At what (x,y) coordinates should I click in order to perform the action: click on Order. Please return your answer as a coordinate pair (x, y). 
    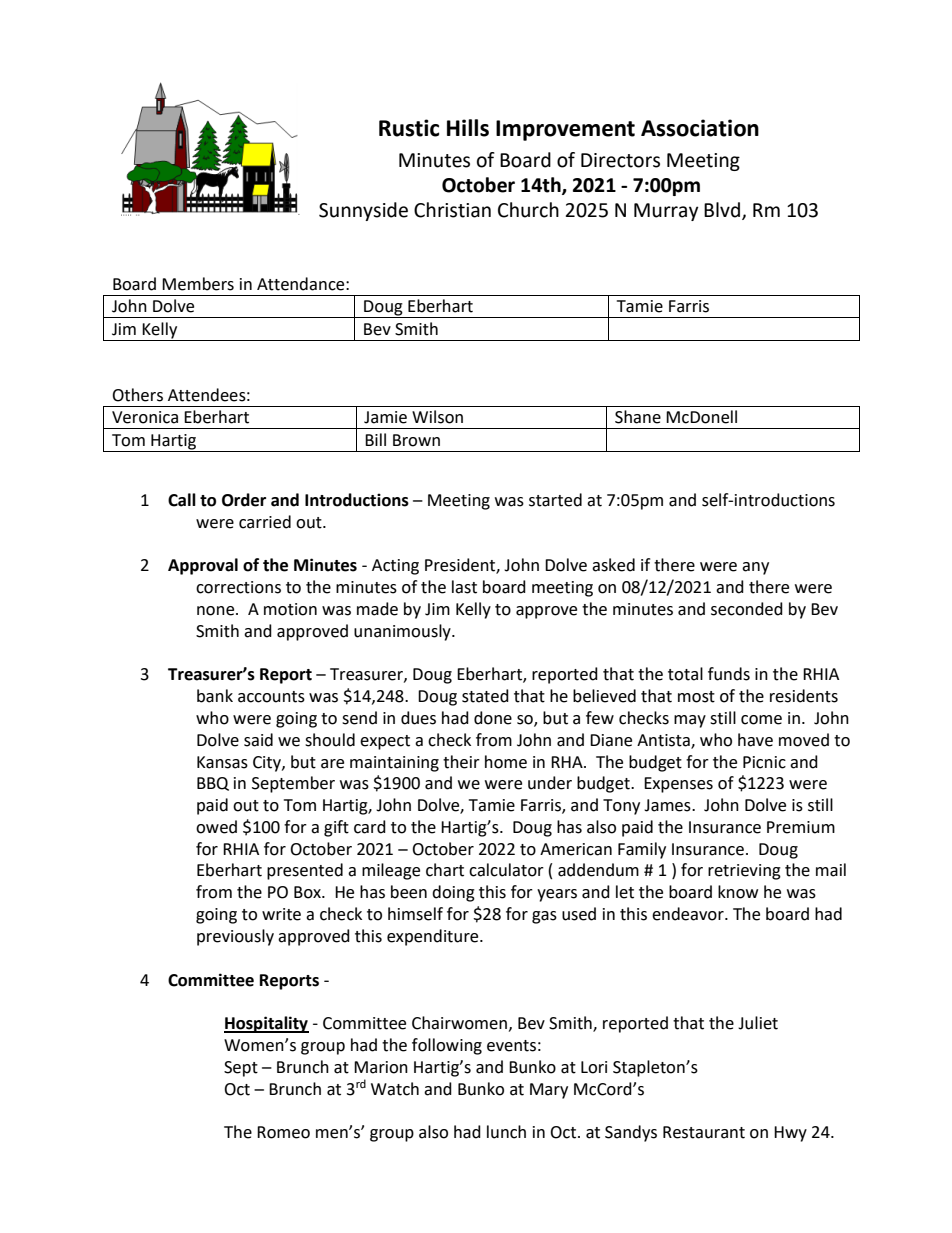
    Looking at the image, I should click on (244, 500).
